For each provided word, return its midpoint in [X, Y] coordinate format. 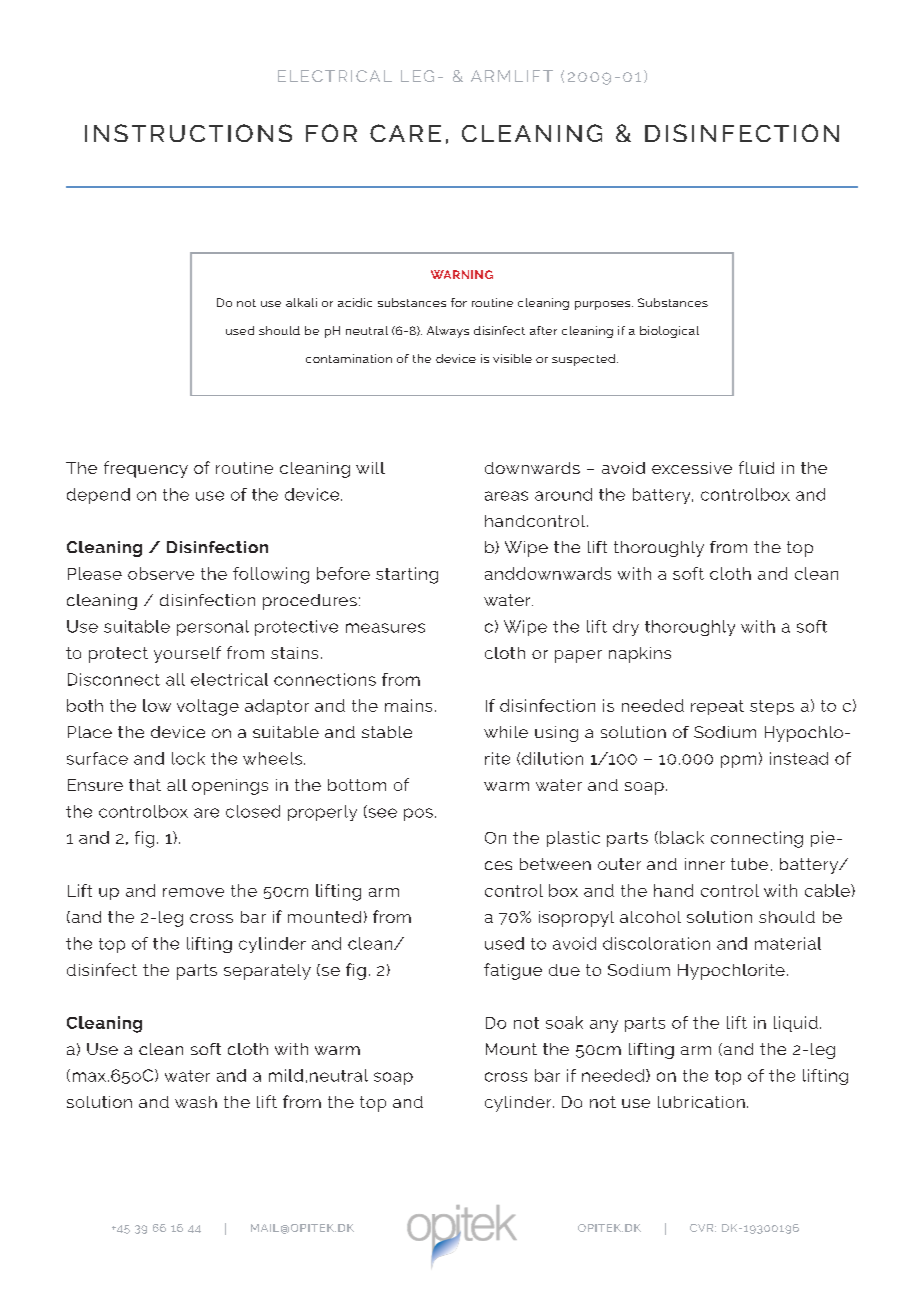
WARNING [462, 274]
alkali [301, 302]
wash [196, 1102]
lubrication [701, 1102]
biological [669, 332]
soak [564, 1022]
